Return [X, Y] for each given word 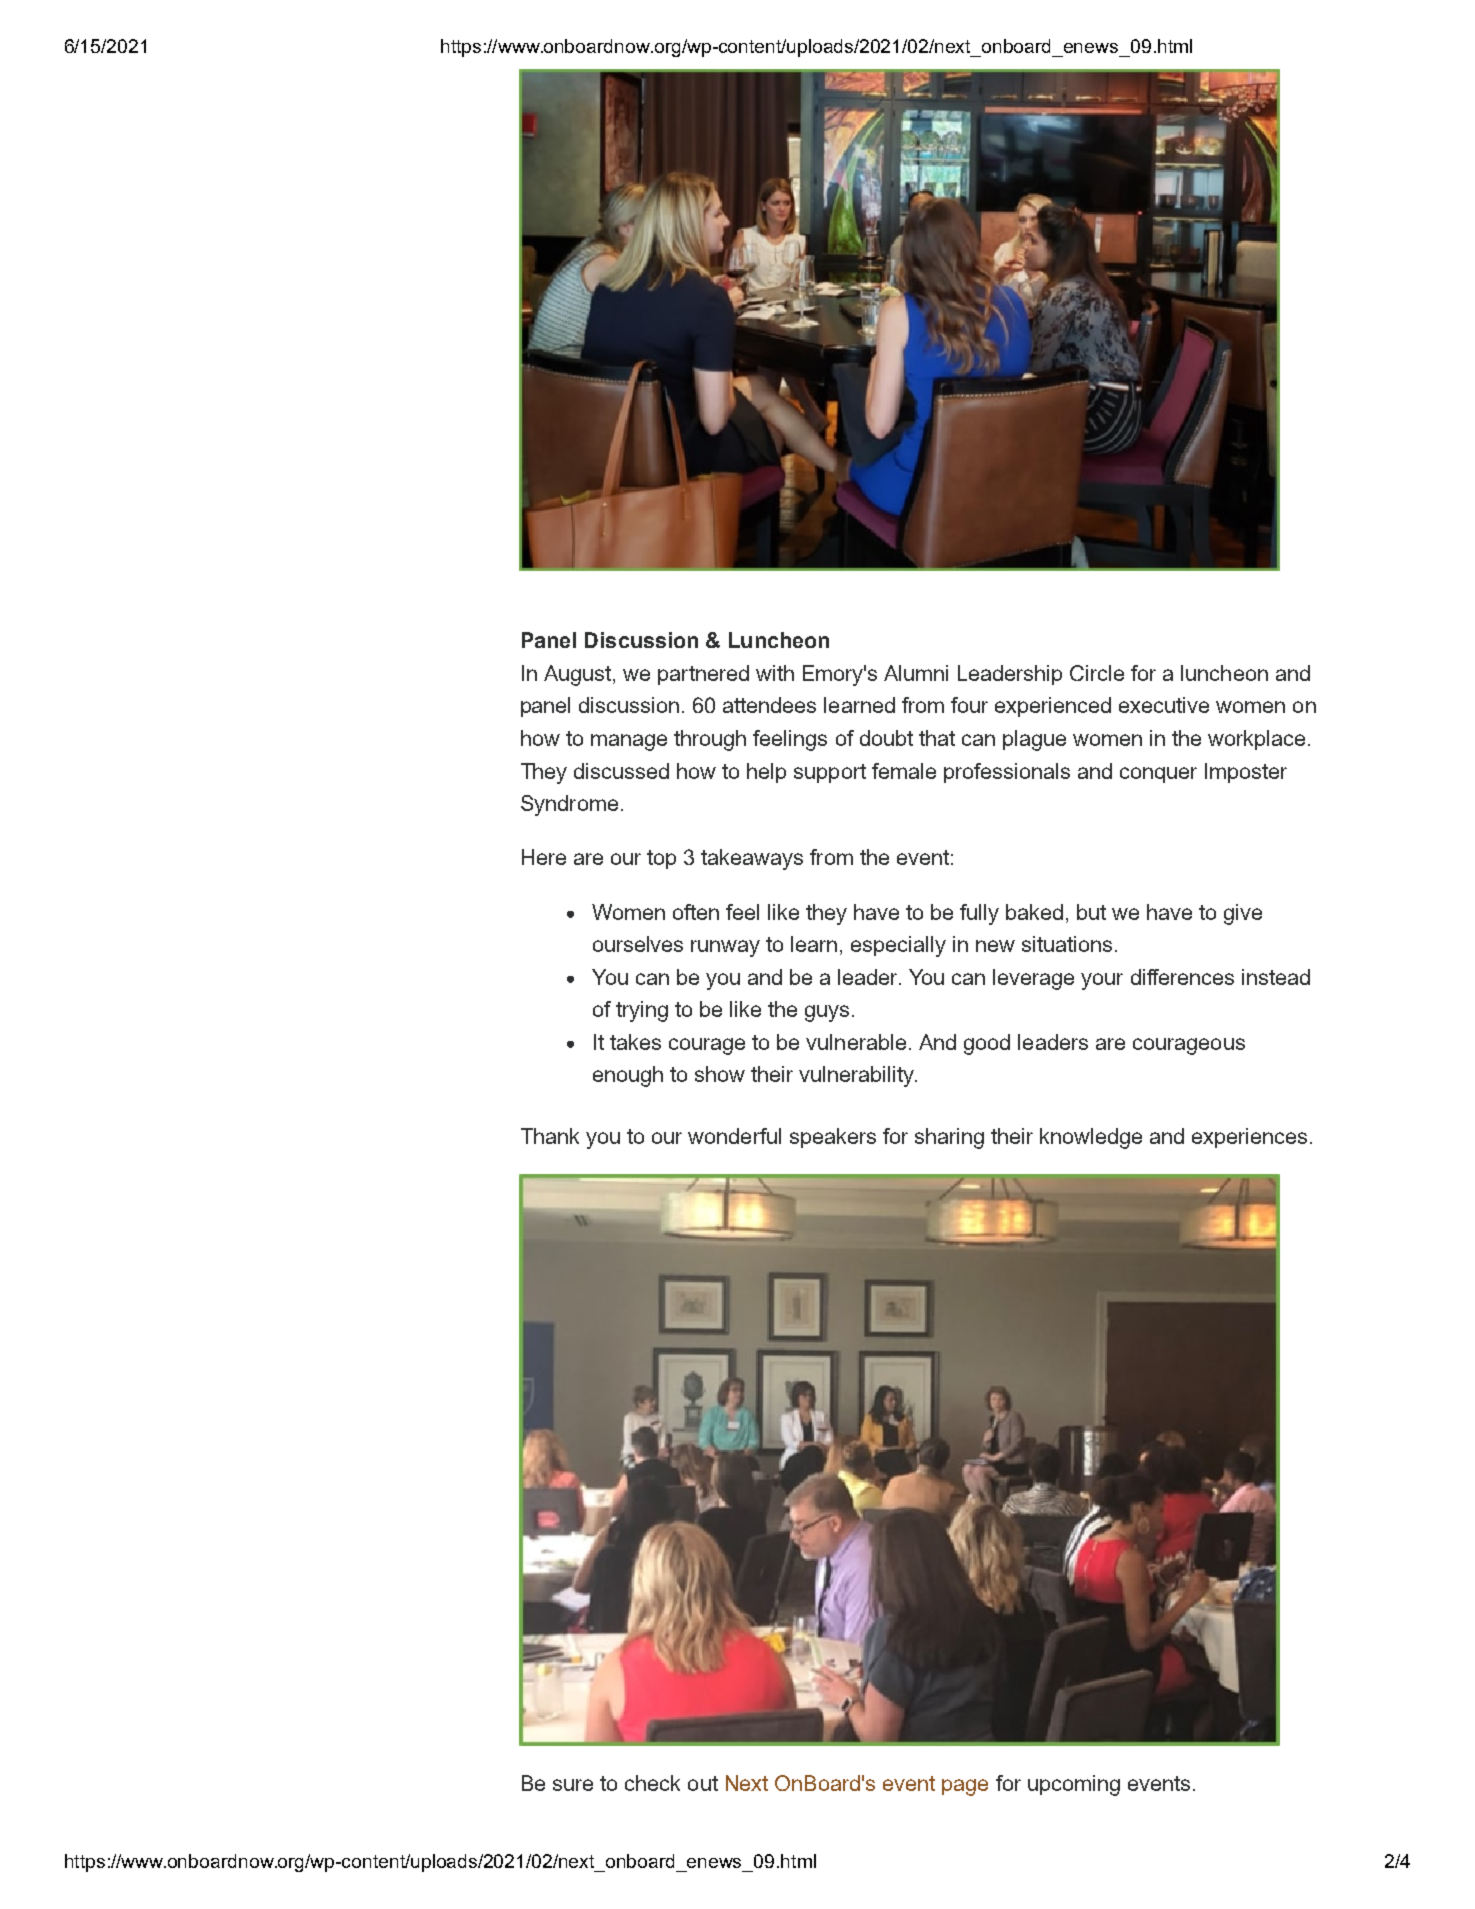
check [652, 1783]
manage [629, 742]
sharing [949, 1138]
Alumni [916, 673]
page [965, 1787]
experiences [1249, 1138]
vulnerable [856, 1042]
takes [635, 1042]
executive [1164, 705]
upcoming [1074, 1785]
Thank [550, 1136]
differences [1182, 977]
